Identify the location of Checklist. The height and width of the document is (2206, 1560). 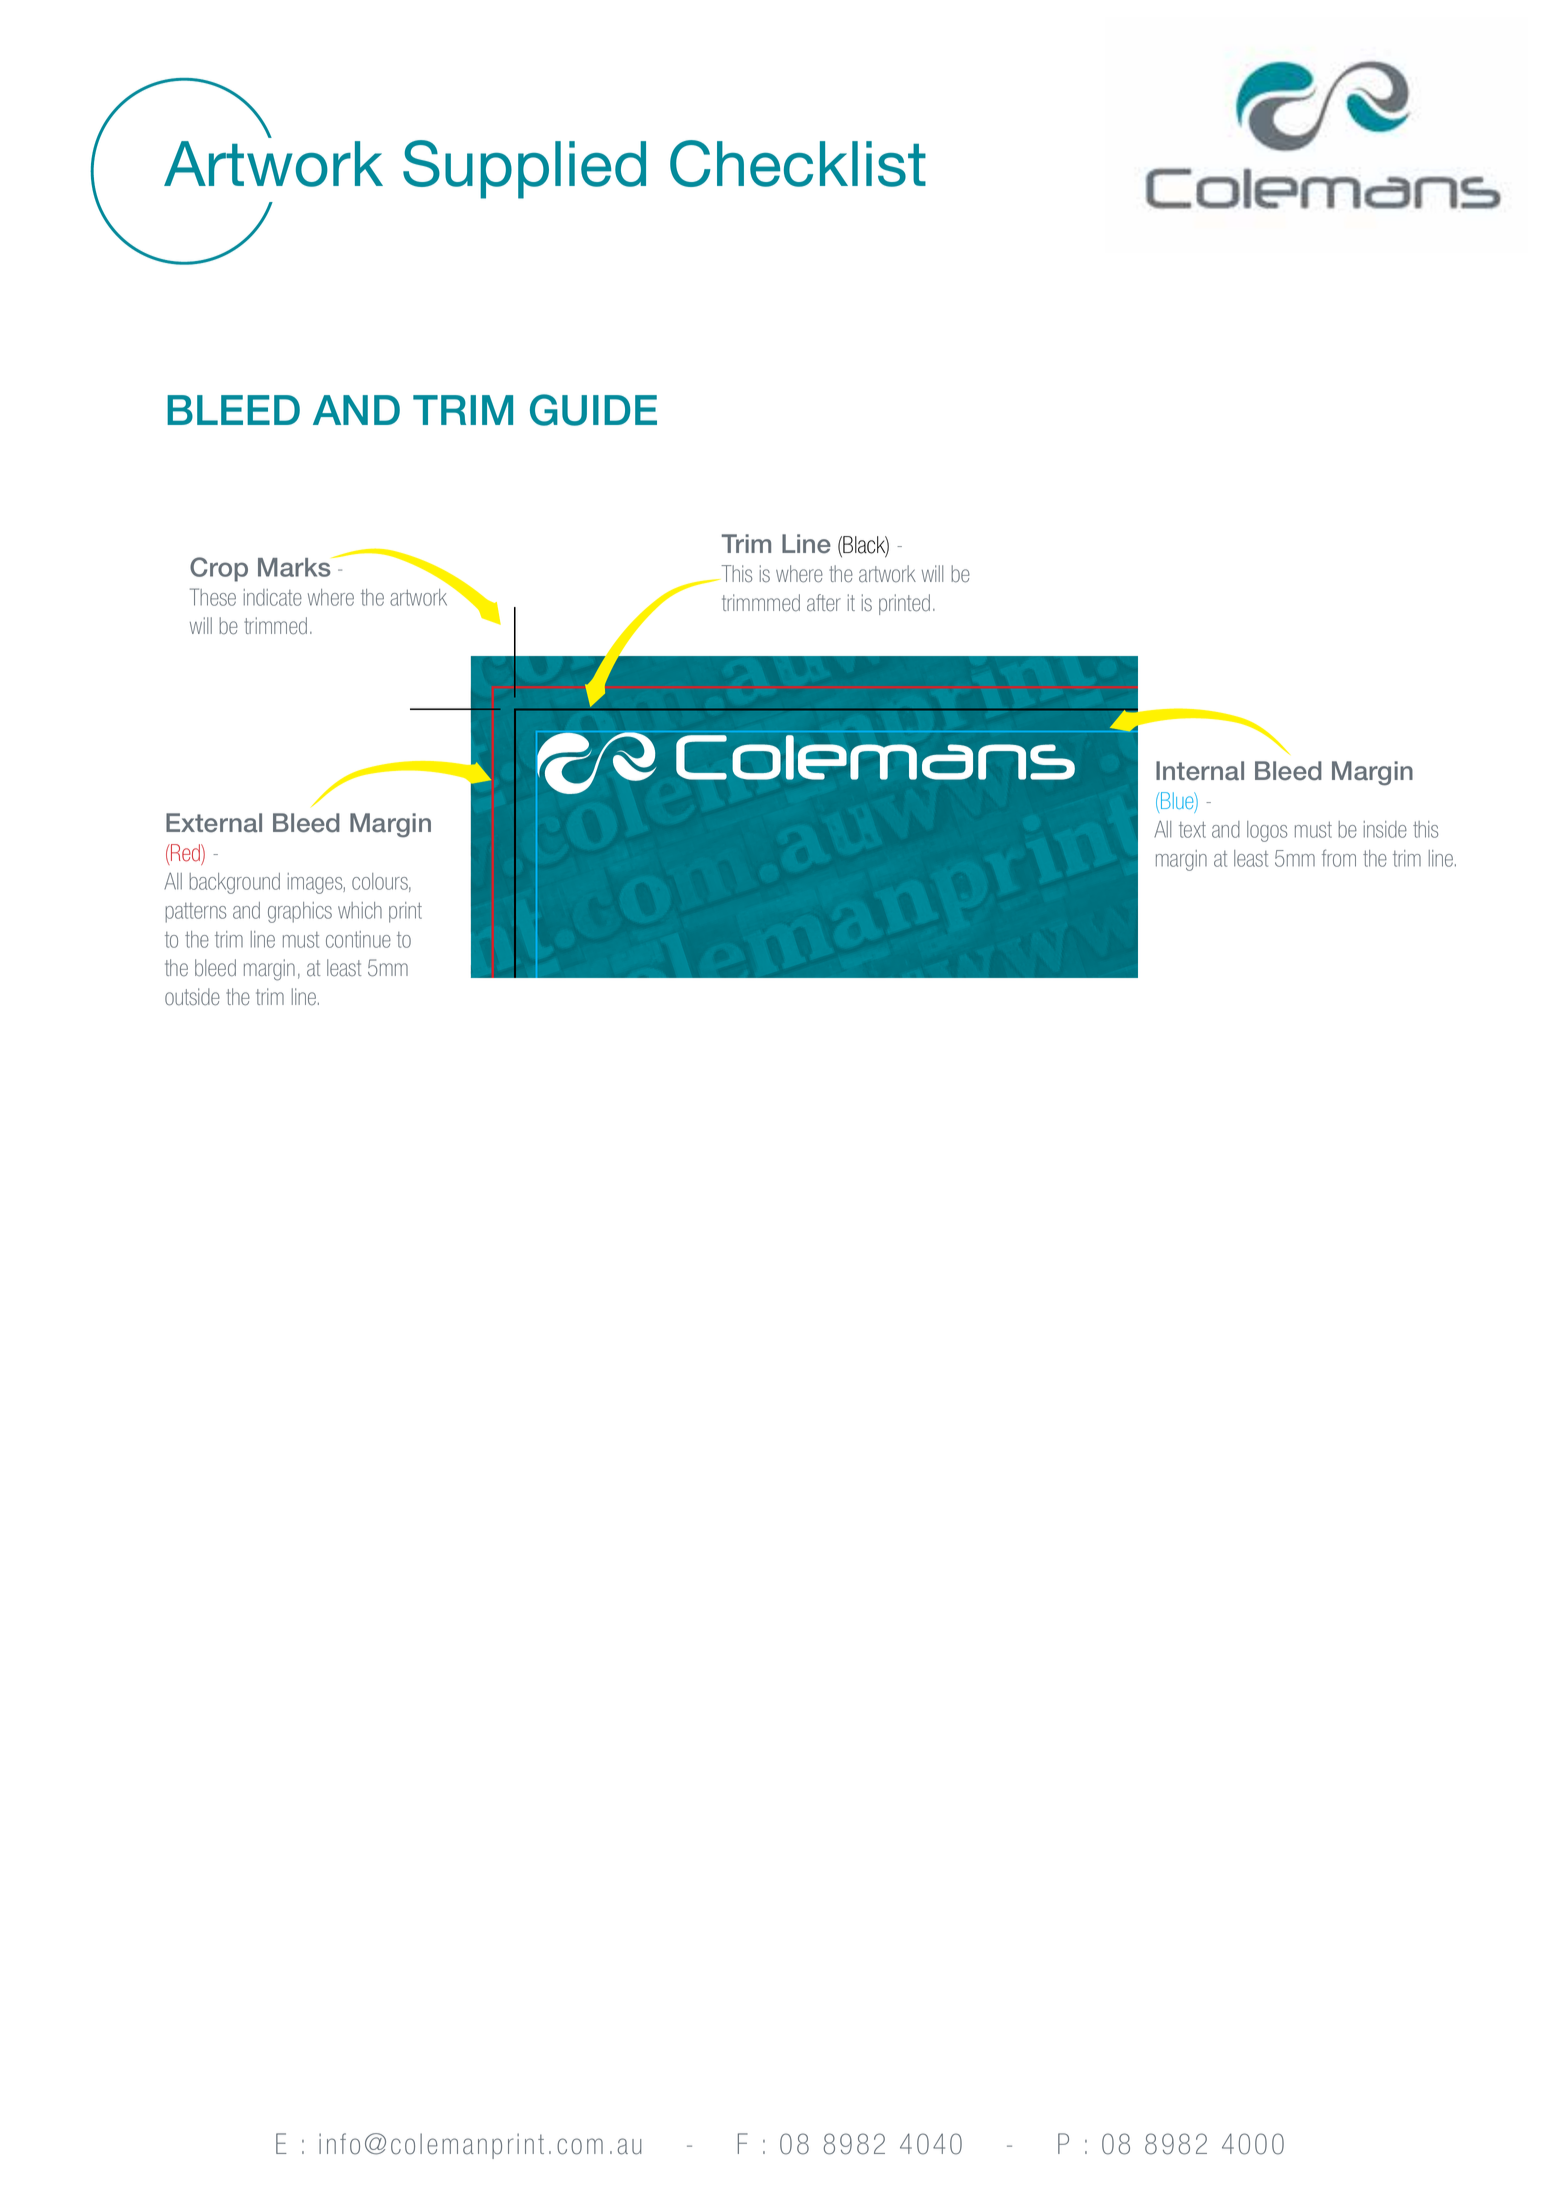
(798, 163).
